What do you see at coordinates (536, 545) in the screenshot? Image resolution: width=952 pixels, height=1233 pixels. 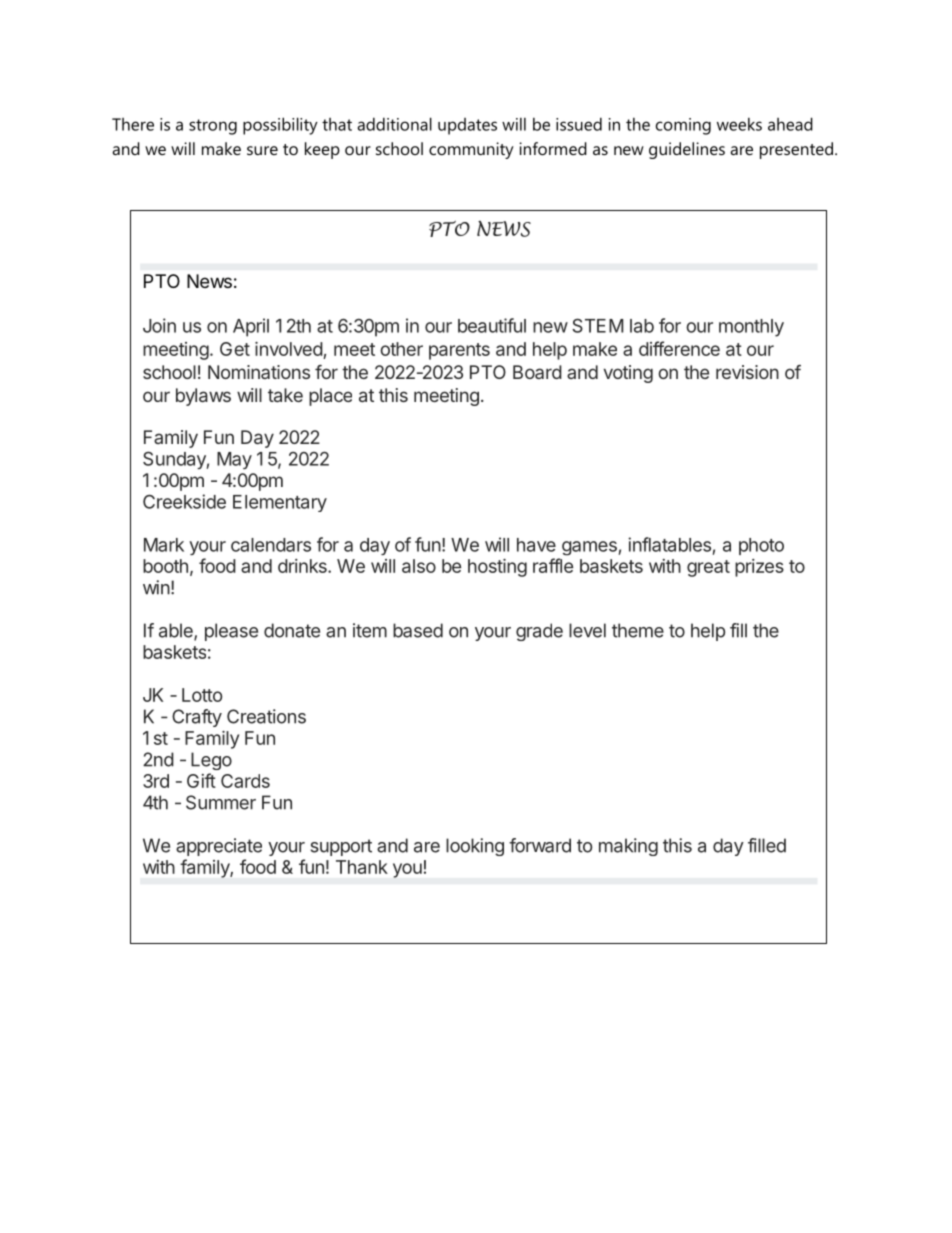 I see `have` at bounding box center [536, 545].
